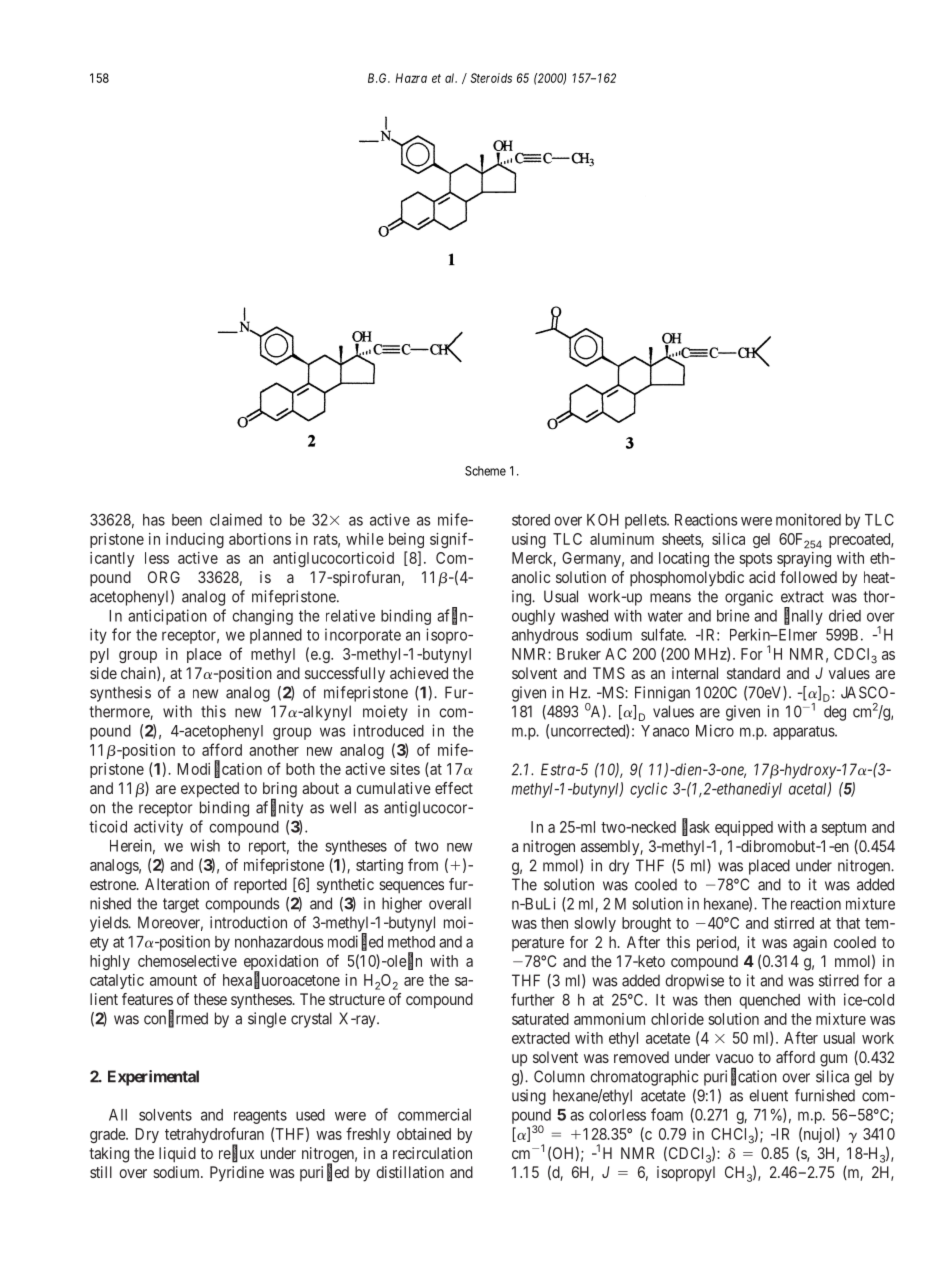 This screenshot has height=1266, width=952. Describe the element at coordinates (491, 78) in the screenshot. I see `Steroids` at that location.
